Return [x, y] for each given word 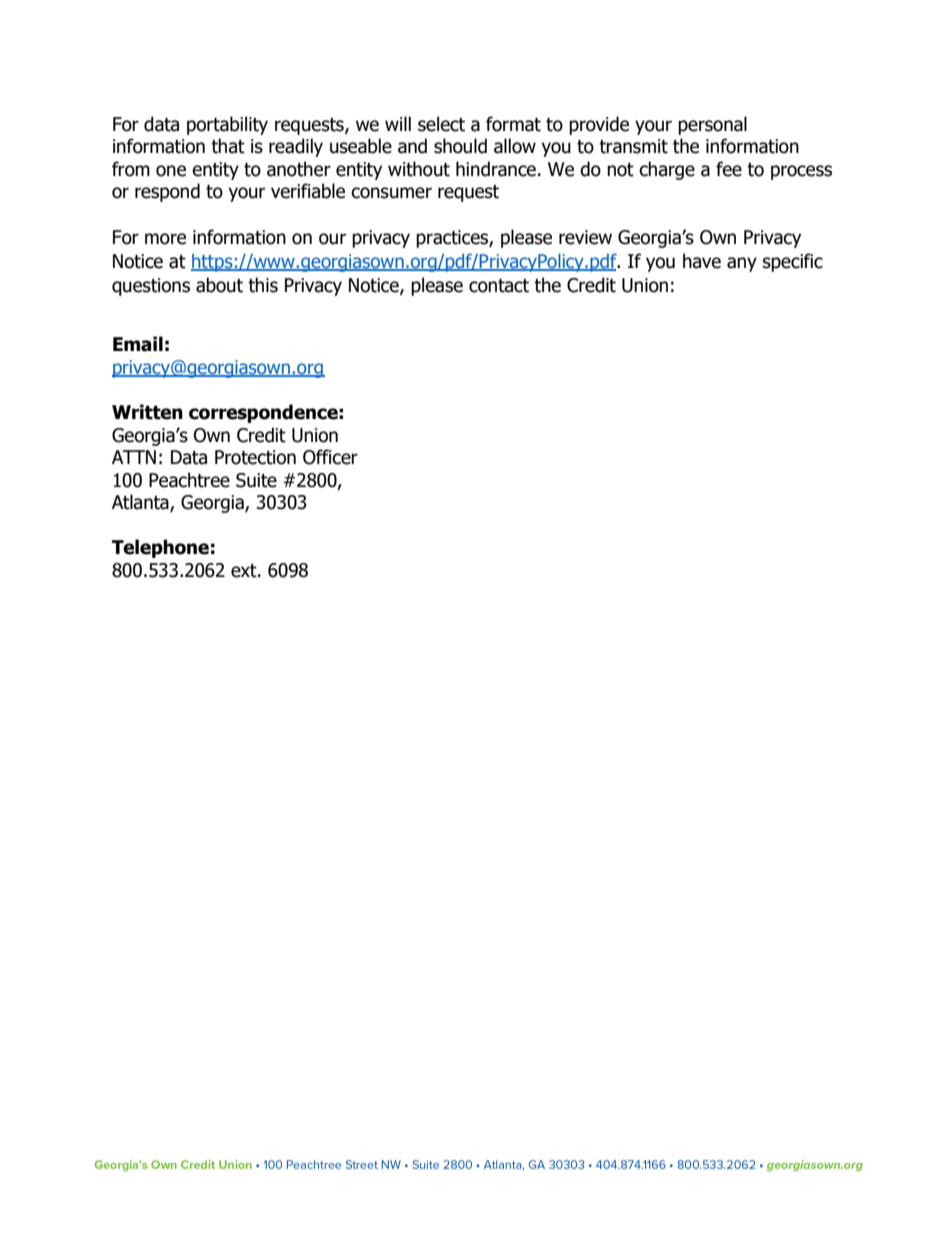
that [228, 146]
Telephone [160, 548]
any [742, 264]
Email [138, 344]
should [460, 146]
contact [499, 286]
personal [712, 125]
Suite [256, 480]
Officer [330, 457]
